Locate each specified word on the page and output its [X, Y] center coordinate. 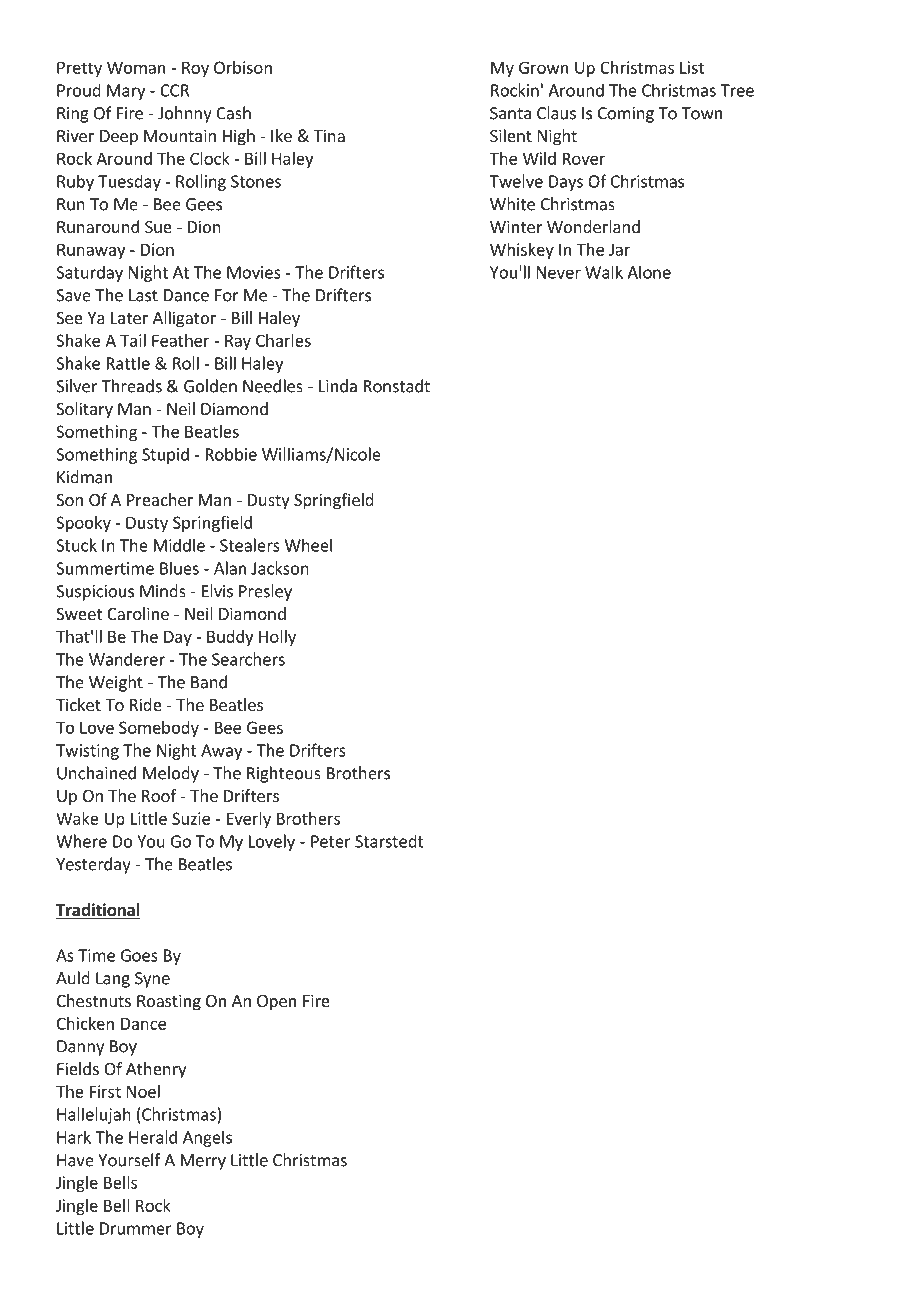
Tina [329, 135]
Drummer [136, 1228]
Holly [277, 638]
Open [276, 1003]
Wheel [308, 545]
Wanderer [127, 659]
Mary [126, 92]
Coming [626, 115]
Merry [203, 1162]
